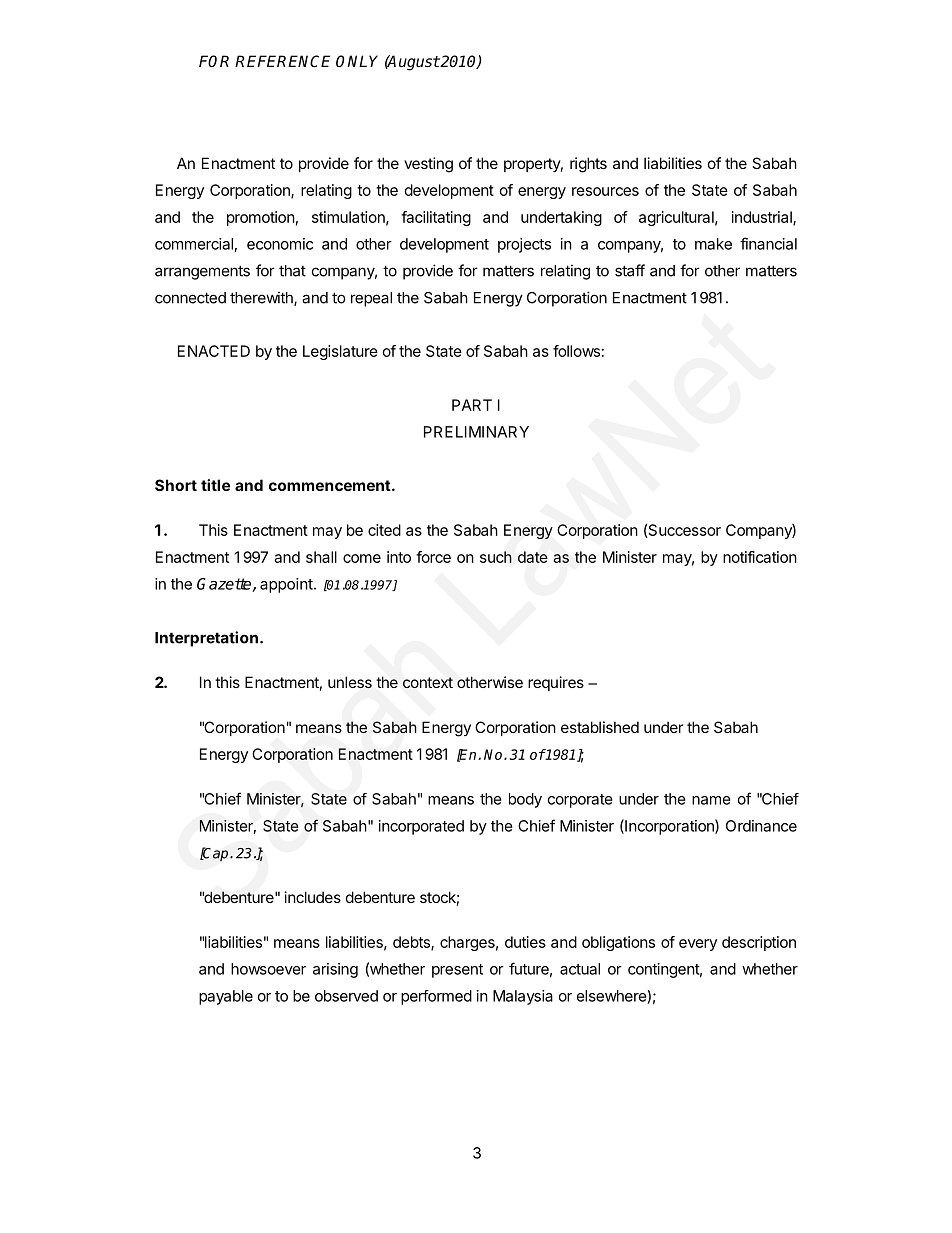 The height and width of the image is (1233, 952). I want to click on context, so click(428, 682).
